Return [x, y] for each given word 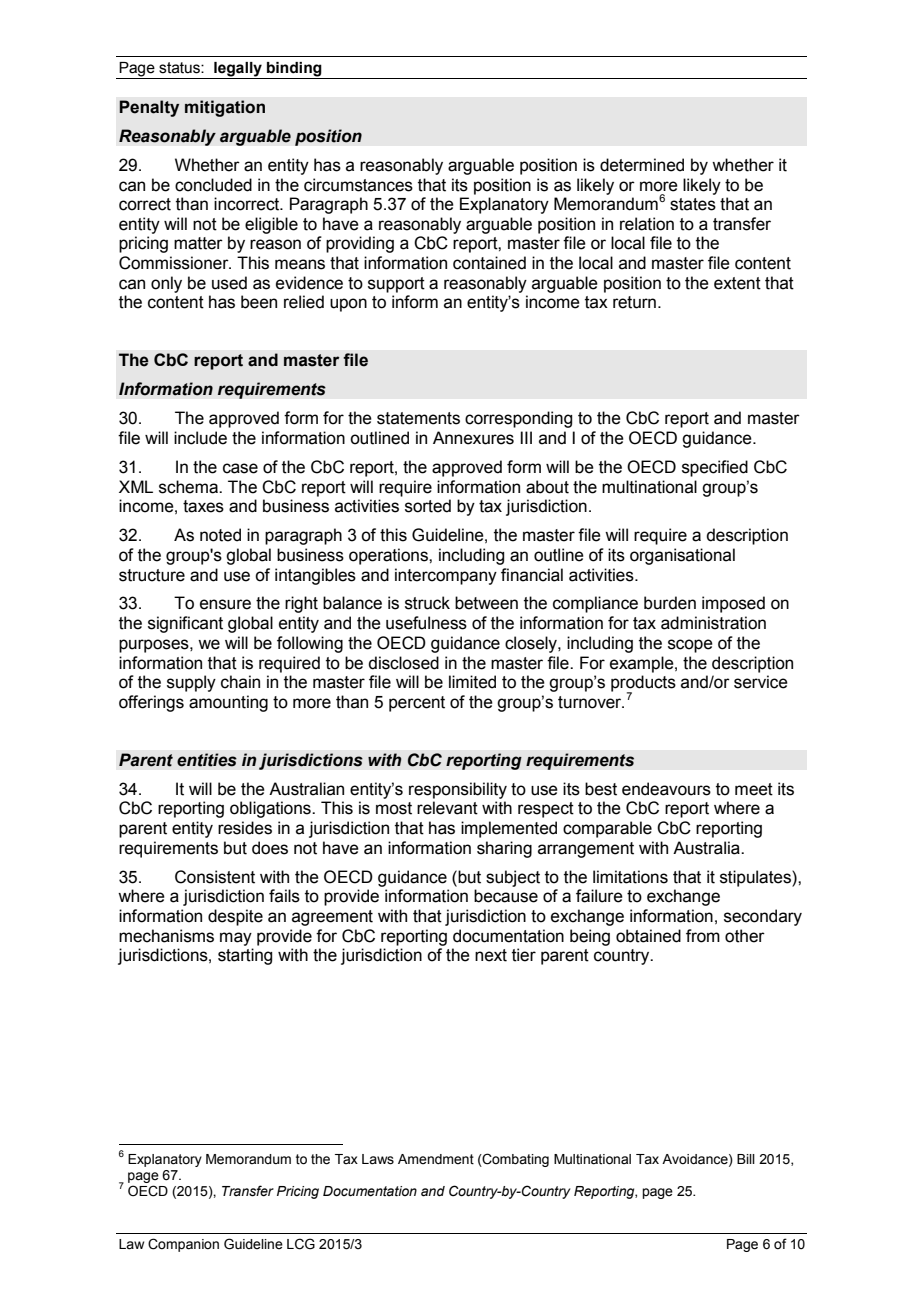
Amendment [436, 1159]
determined [642, 165]
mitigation [225, 108]
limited [472, 682]
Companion [183, 1245]
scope [690, 646]
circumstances [358, 185]
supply [191, 683]
